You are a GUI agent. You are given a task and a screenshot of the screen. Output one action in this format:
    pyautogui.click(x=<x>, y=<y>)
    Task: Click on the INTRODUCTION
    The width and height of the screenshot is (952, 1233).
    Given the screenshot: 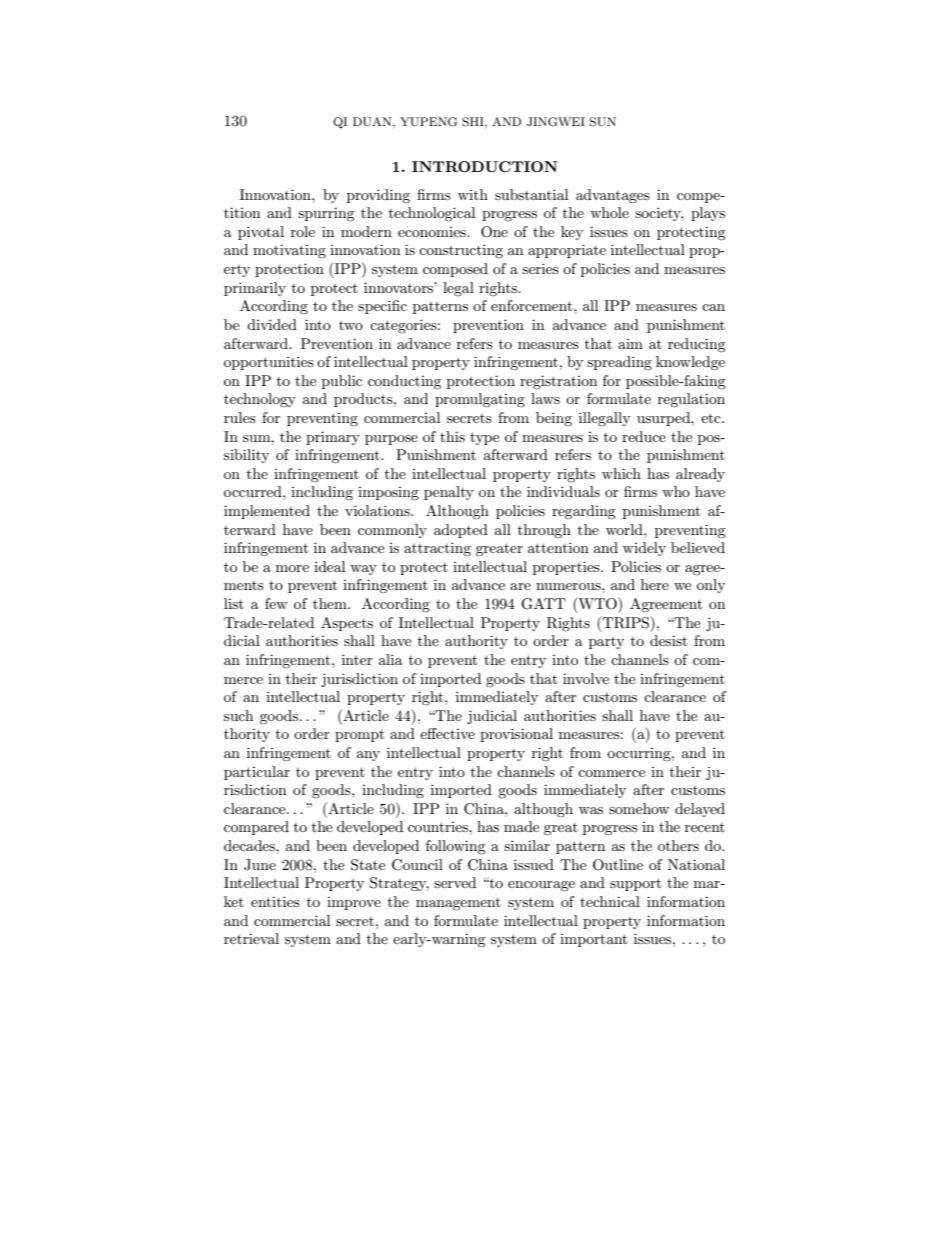 What is the action you would take?
    pyautogui.click(x=485, y=166)
